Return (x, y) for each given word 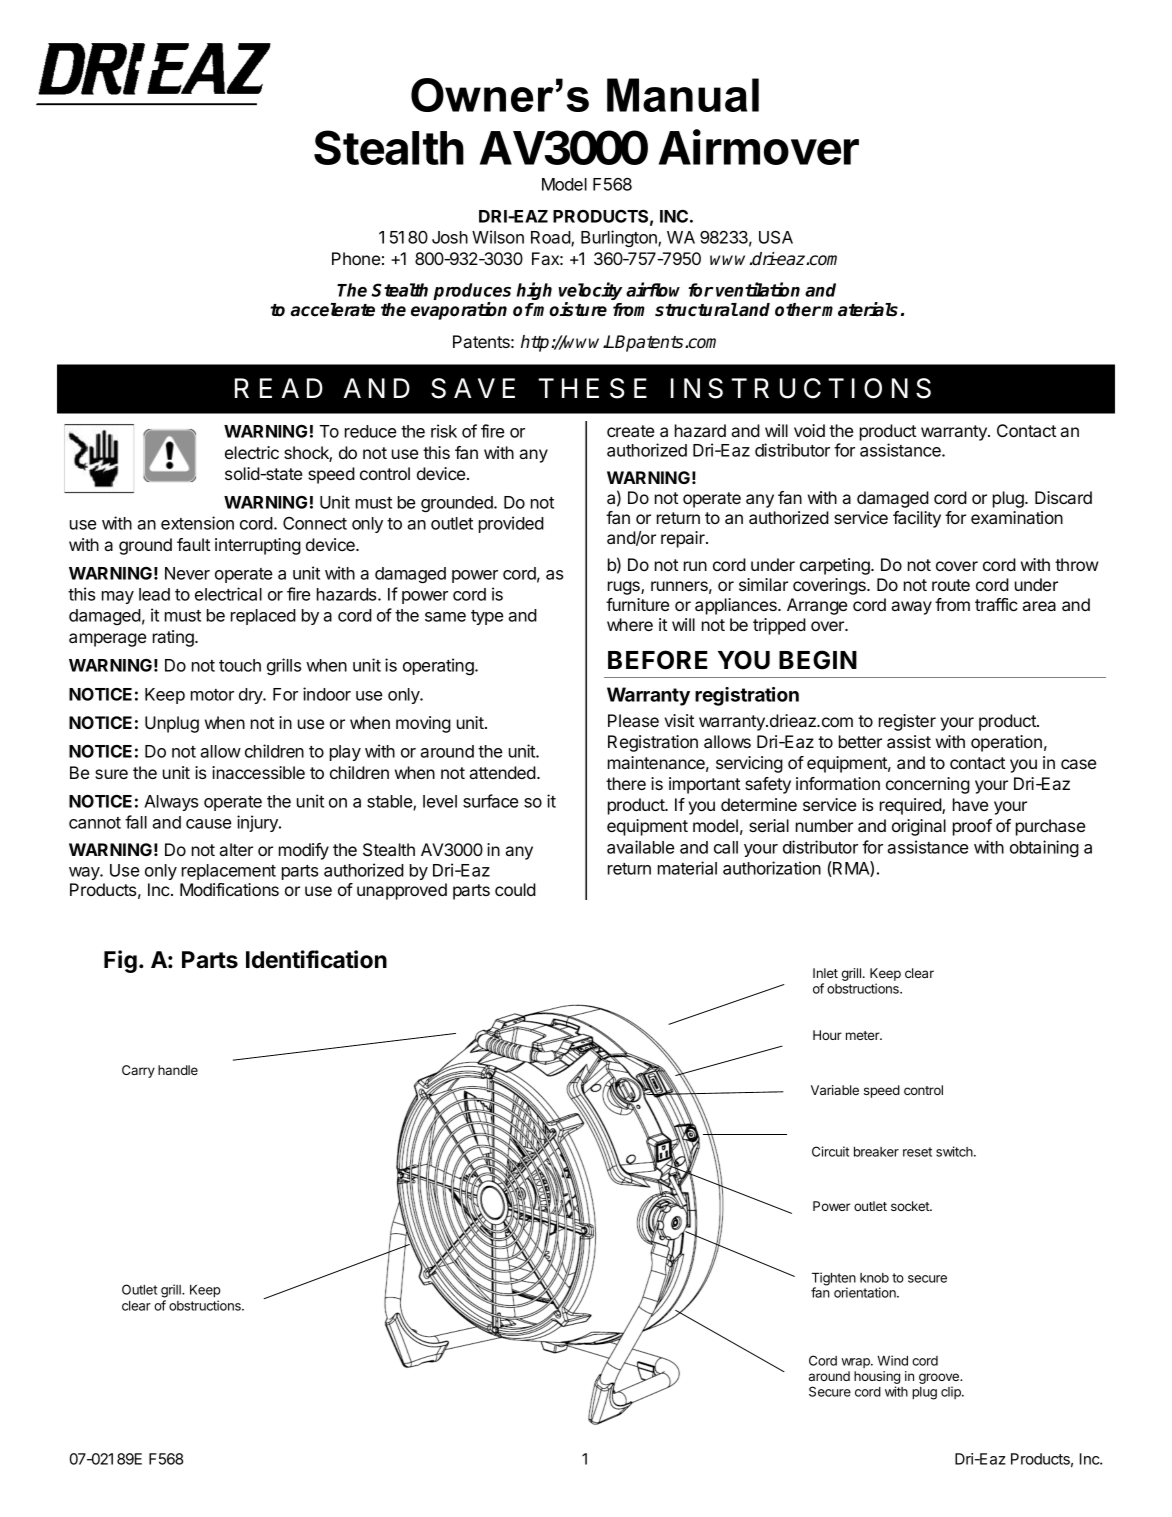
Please (633, 720)
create (630, 431)
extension (197, 523)
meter (864, 1035)
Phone (356, 258)
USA (776, 237)
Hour (827, 1035)
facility (917, 519)
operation (1006, 743)
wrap (856, 1363)
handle (178, 1070)
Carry (138, 1071)
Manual (683, 95)
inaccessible (258, 772)
